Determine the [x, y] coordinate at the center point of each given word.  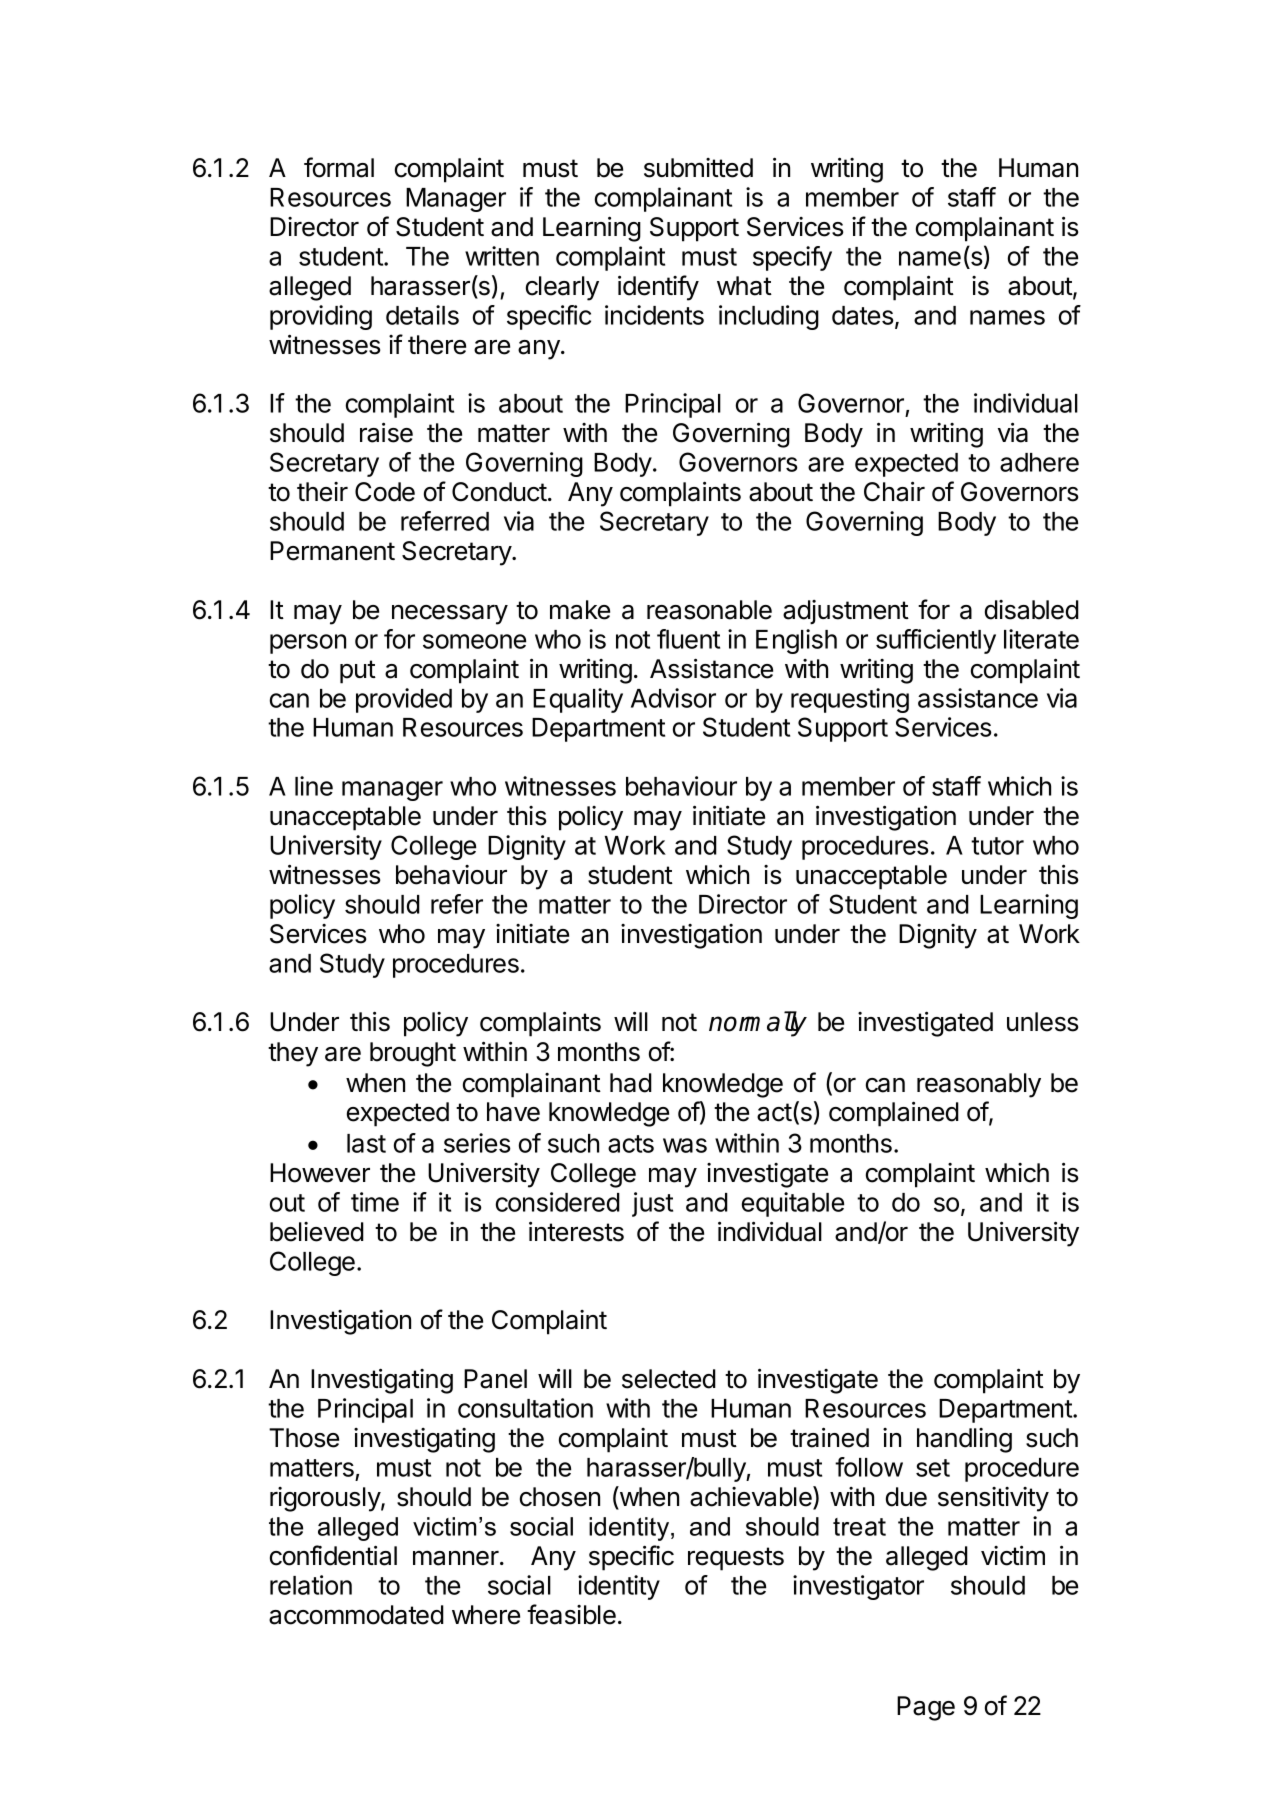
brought [413, 1054]
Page [926, 1708]
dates [864, 316]
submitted [698, 168]
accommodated [356, 1615]
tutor [997, 846]
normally [758, 1024]
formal [339, 167]
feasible [571, 1614]
